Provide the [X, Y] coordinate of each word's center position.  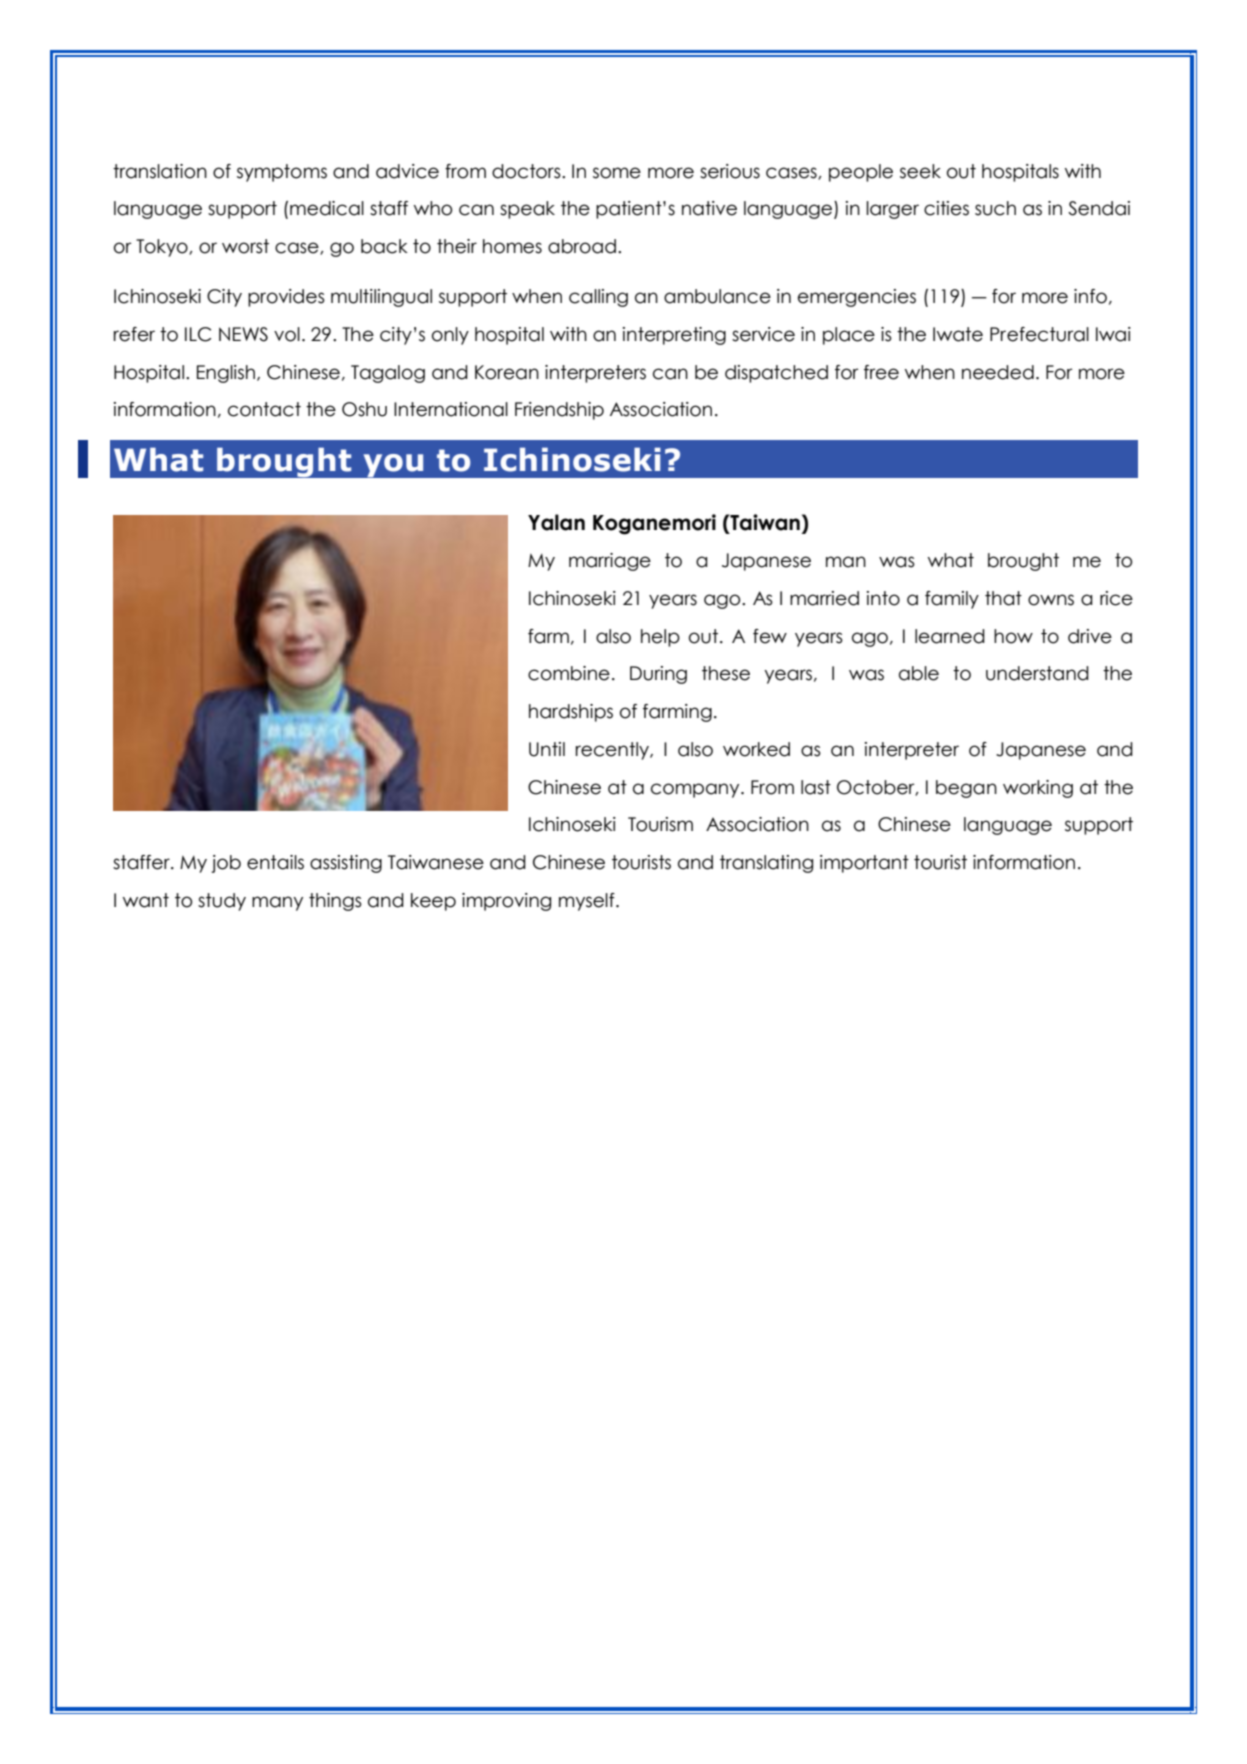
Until [547, 749]
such [995, 208]
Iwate [958, 334]
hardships [571, 713]
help [660, 638]
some [617, 173]
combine [569, 673]
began [966, 789]
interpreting [674, 336]
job [226, 864]
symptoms [282, 173]
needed [998, 372]
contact [264, 409]
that [1003, 598]
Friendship [559, 411]
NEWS [243, 334]
